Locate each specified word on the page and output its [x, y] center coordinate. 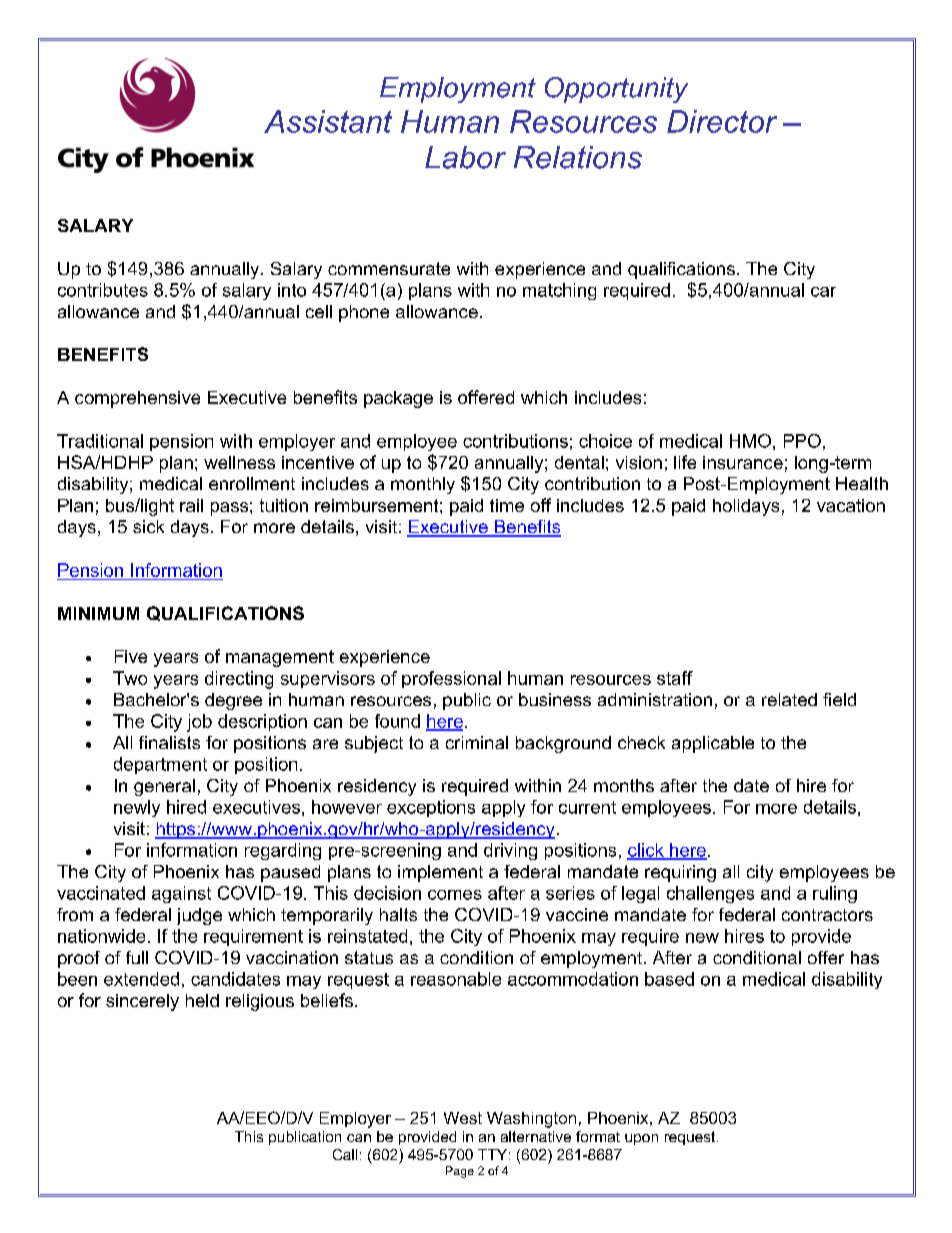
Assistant [328, 121]
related [789, 699]
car [823, 292]
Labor [465, 157]
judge [199, 916]
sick [148, 526]
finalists [169, 742]
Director [722, 121]
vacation [851, 505]
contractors [827, 915]
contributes [103, 290]
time [507, 505]
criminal [477, 742]
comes [455, 895]
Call [345, 1154]
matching [559, 291]
